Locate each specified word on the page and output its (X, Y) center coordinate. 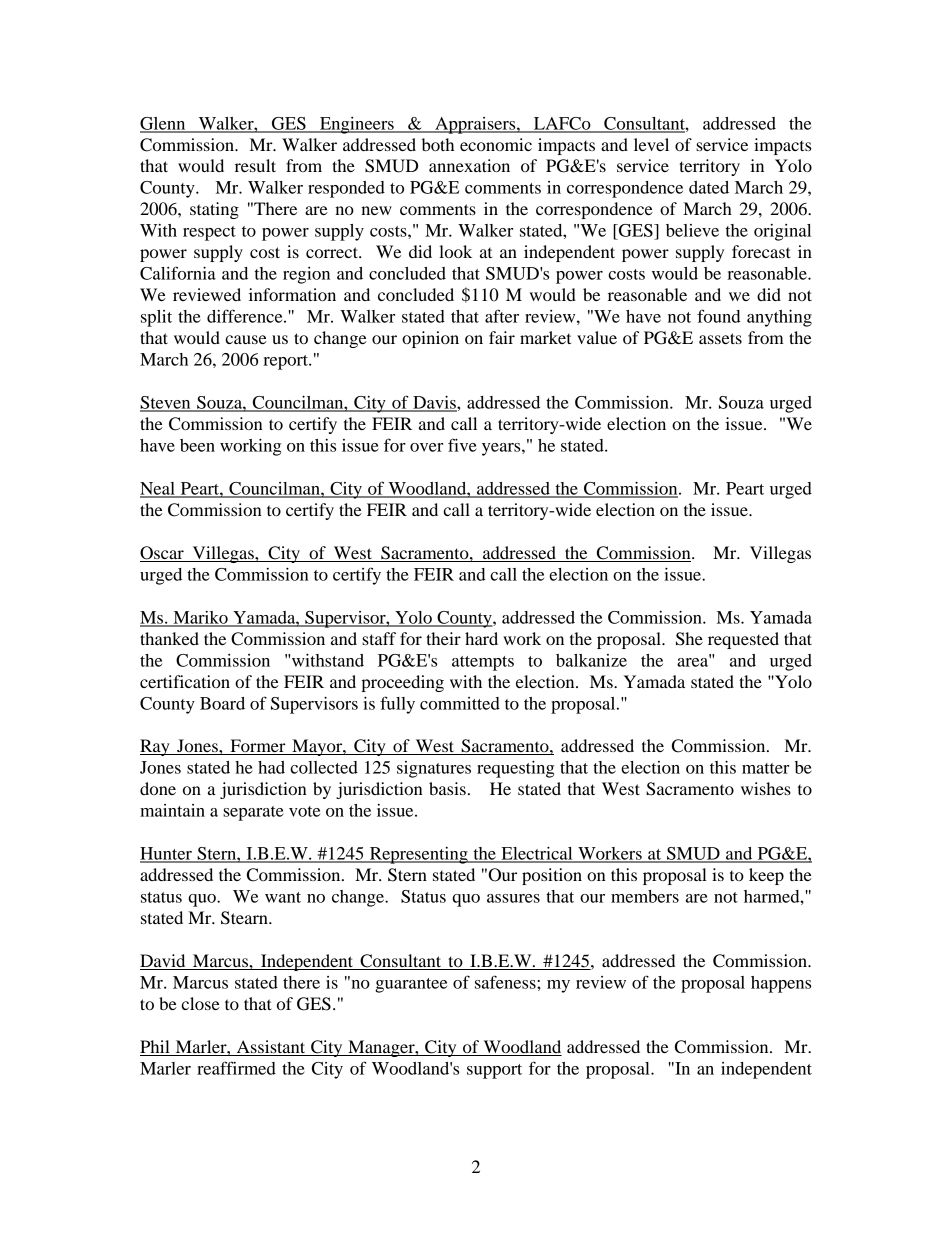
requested (743, 640)
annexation (469, 165)
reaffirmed (236, 1068)
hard (481, 638)
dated (709, 187)
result (255, 165)
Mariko (200, 618)
